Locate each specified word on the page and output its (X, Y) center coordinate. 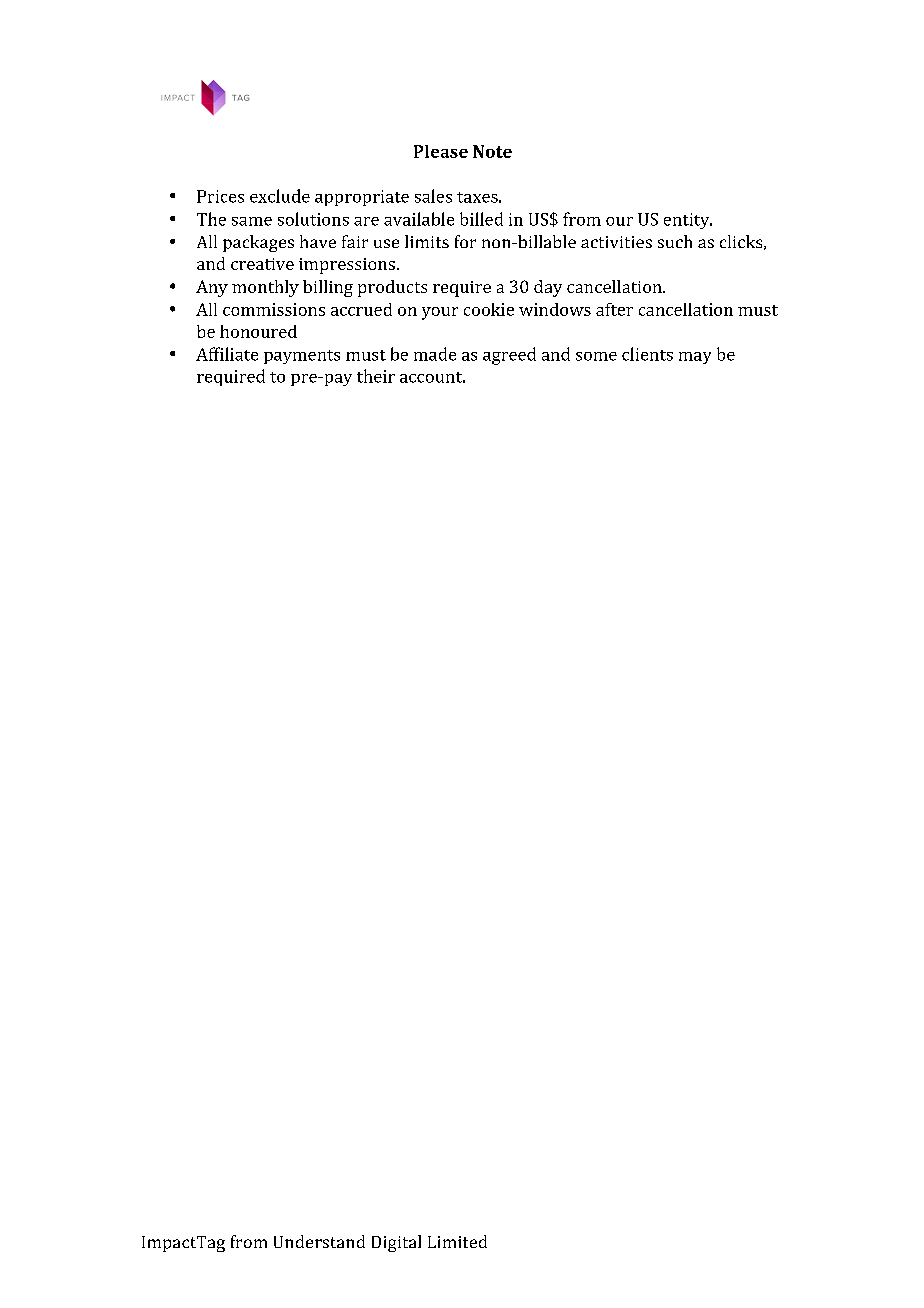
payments (302, 357)
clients (647, 354)
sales (433, 196)
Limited (457, 1241)
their (376, 376)
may (695, 358)
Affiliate (227, 354)
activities (616, 242)
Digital (396, 1243)
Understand (319, 1241)
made (435, 354)
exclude (280, 196)
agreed (509, 356)
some (596, 356)
